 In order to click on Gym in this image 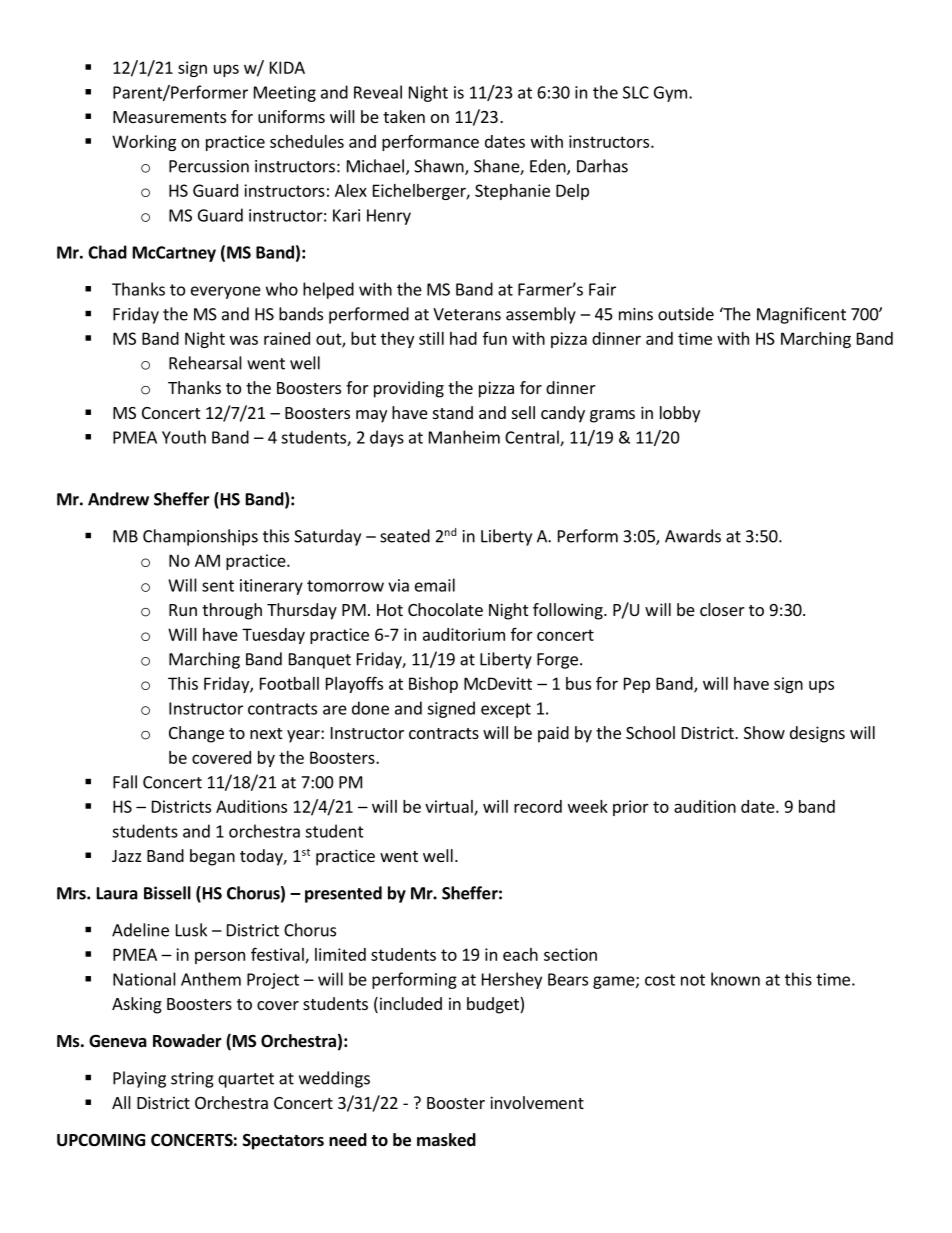, I will do `click(670, 94)`.
